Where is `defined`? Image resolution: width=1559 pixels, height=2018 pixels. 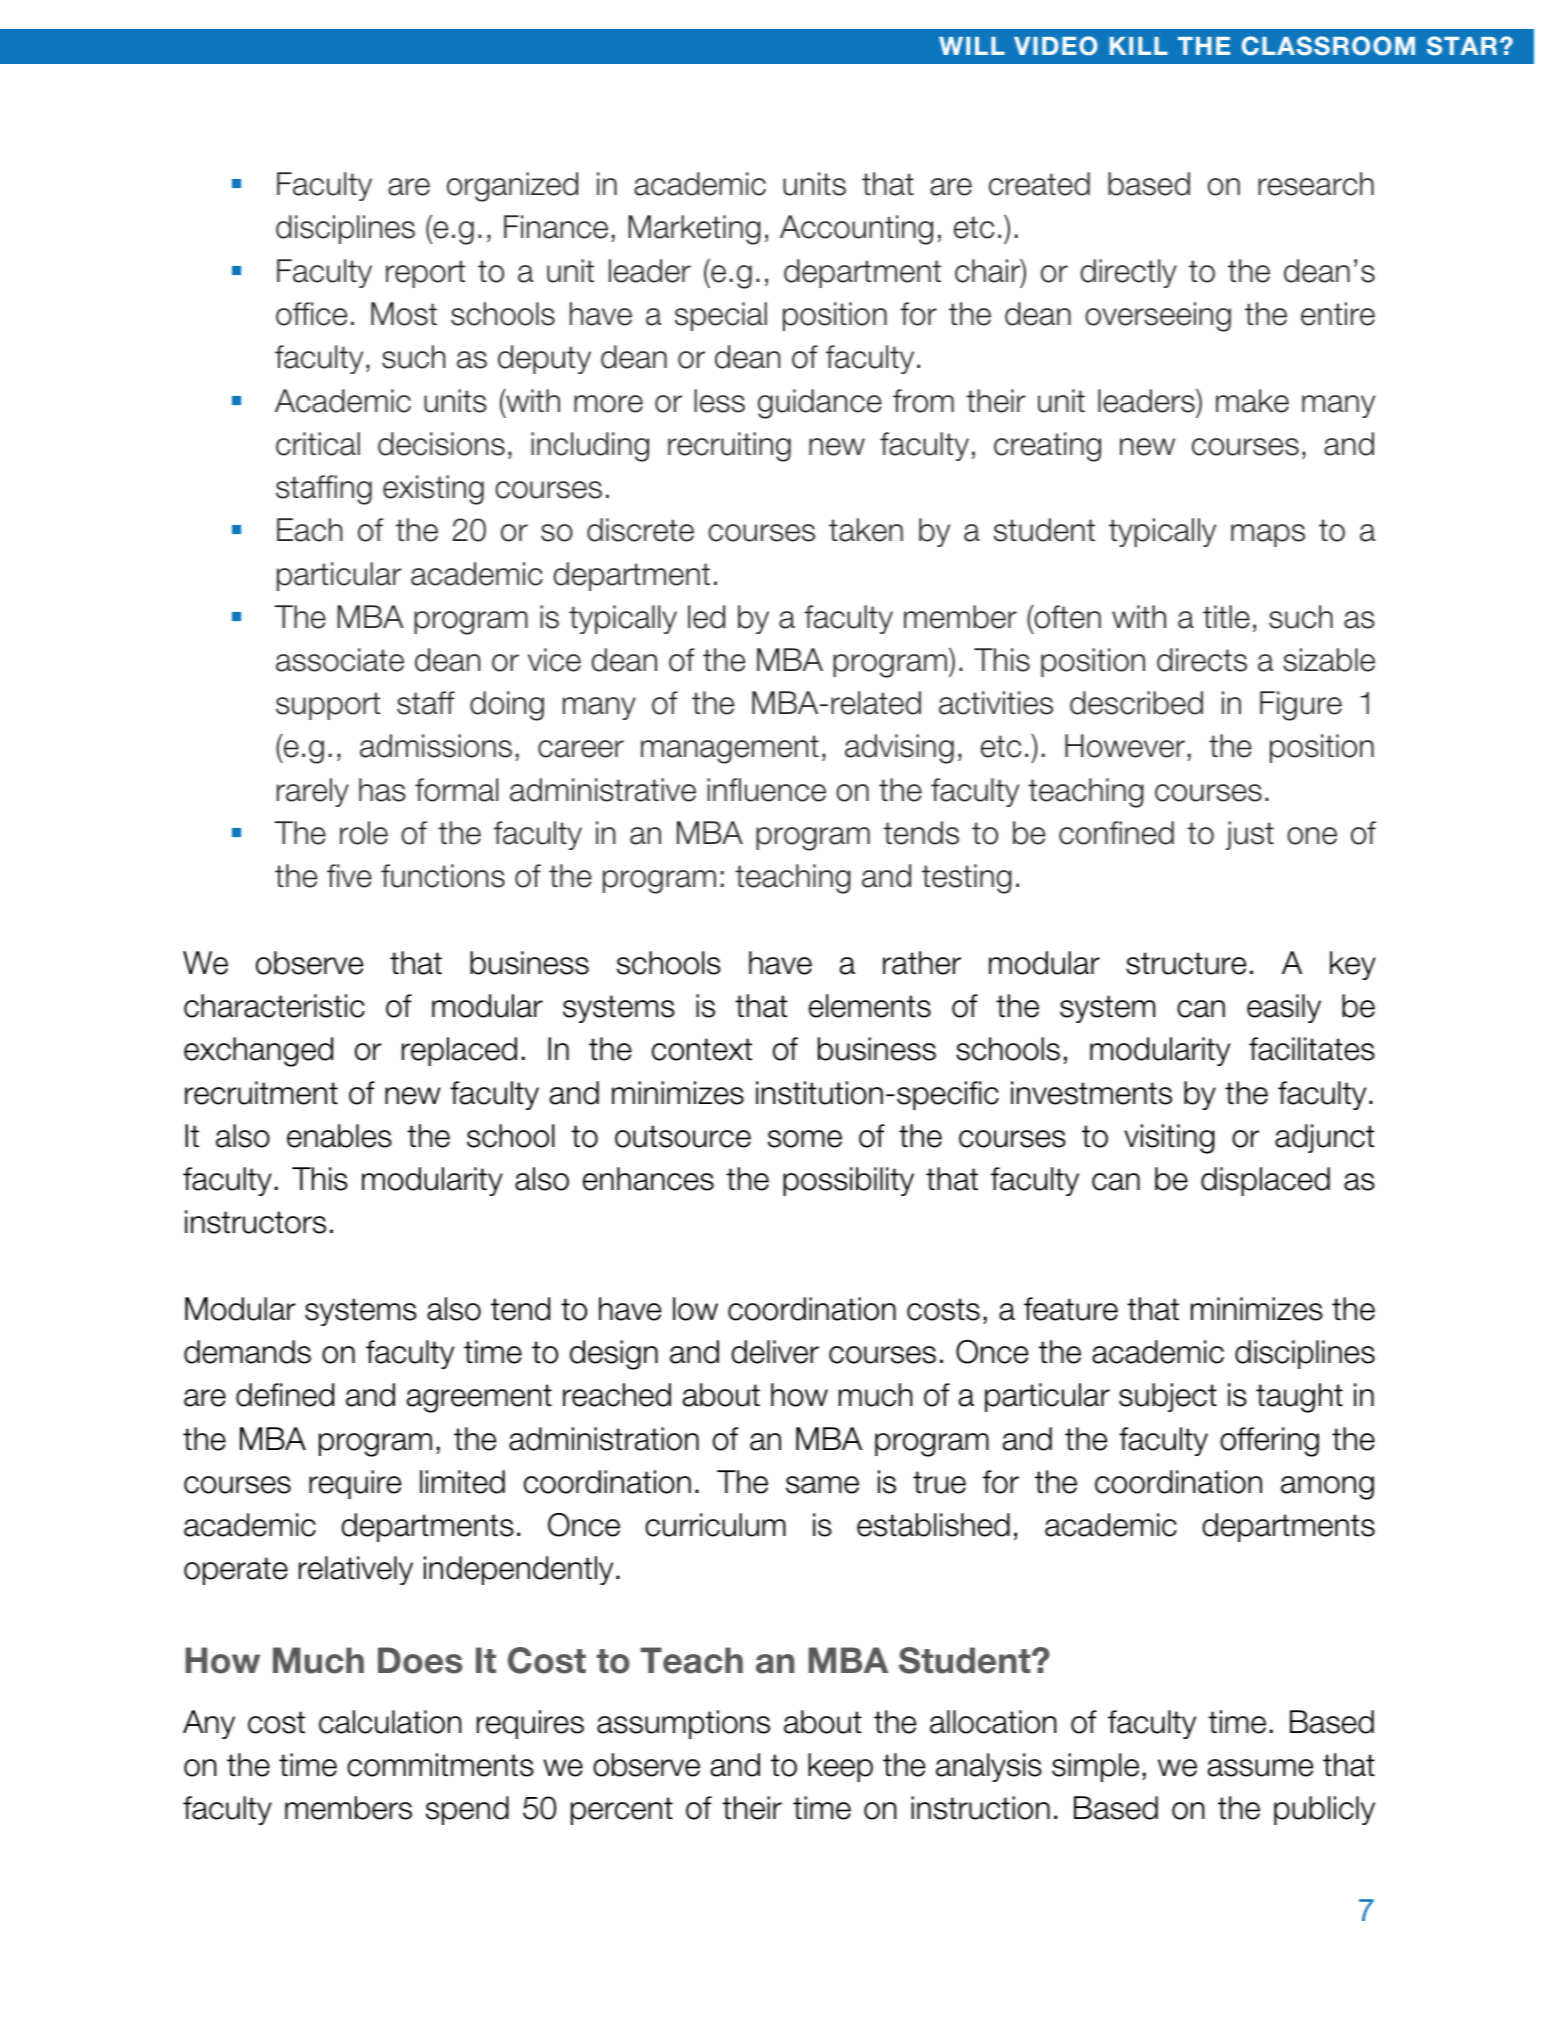 defined is located at coordinates (285, 1395).
